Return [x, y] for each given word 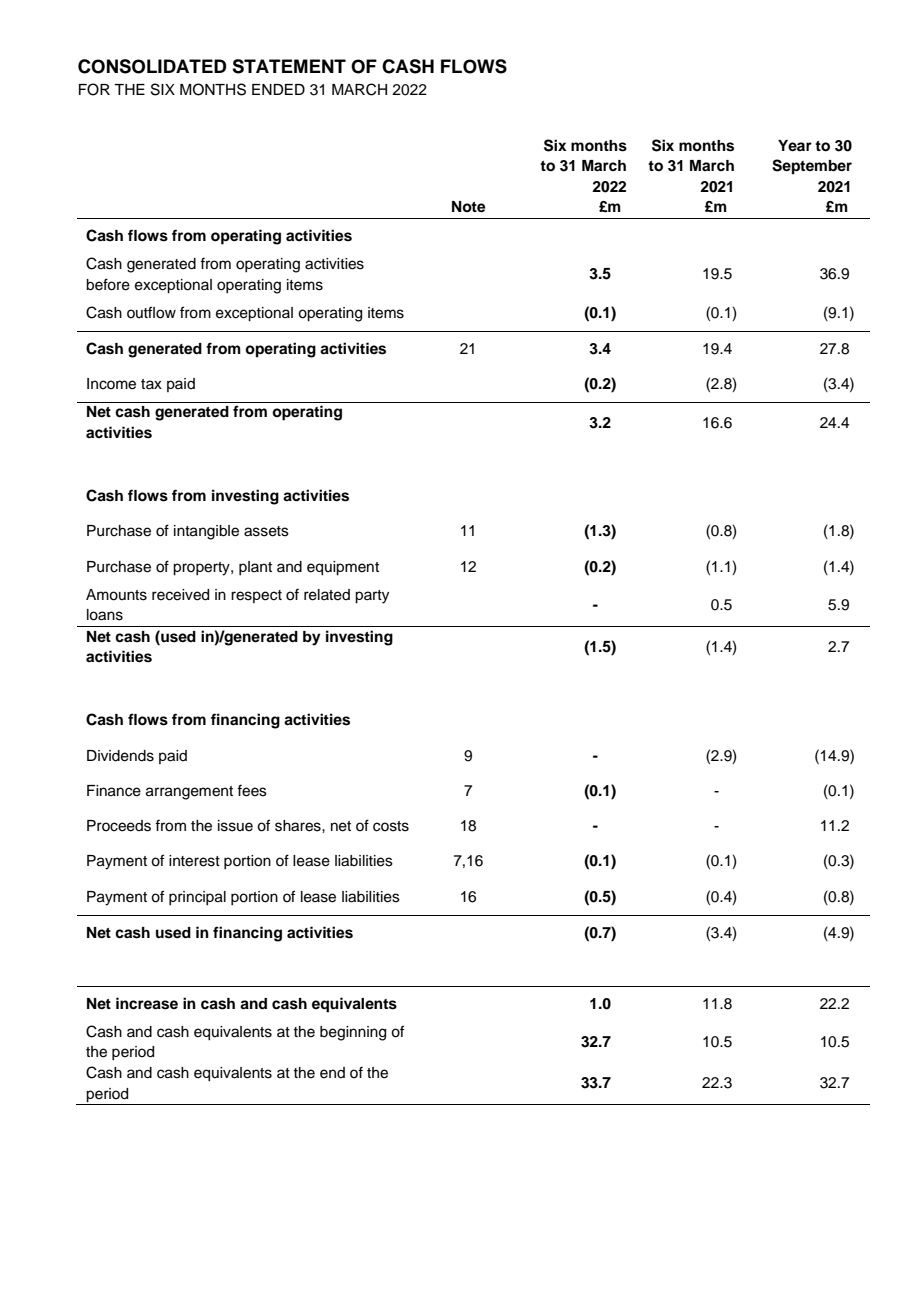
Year [795, 145]
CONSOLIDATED [152, 66]
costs [391, 826]
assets [266, 531]
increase [147, 1003]
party [372, 597]
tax [151, 384]
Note [469, 207]
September [812, 167]
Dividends [120, 756]
